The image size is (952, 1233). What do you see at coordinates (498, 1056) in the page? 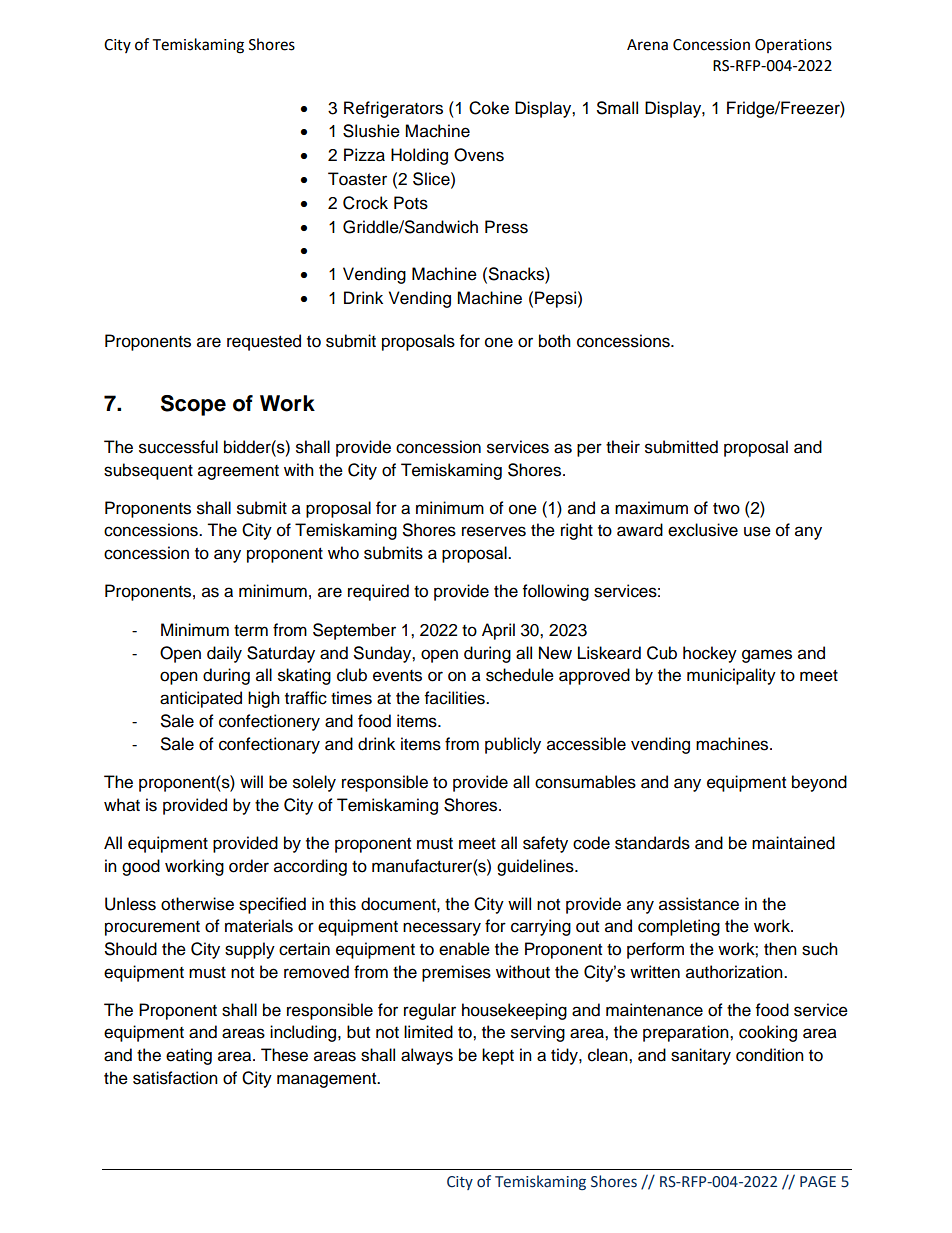
I see `kept` at bounding box center [498, 1056].
